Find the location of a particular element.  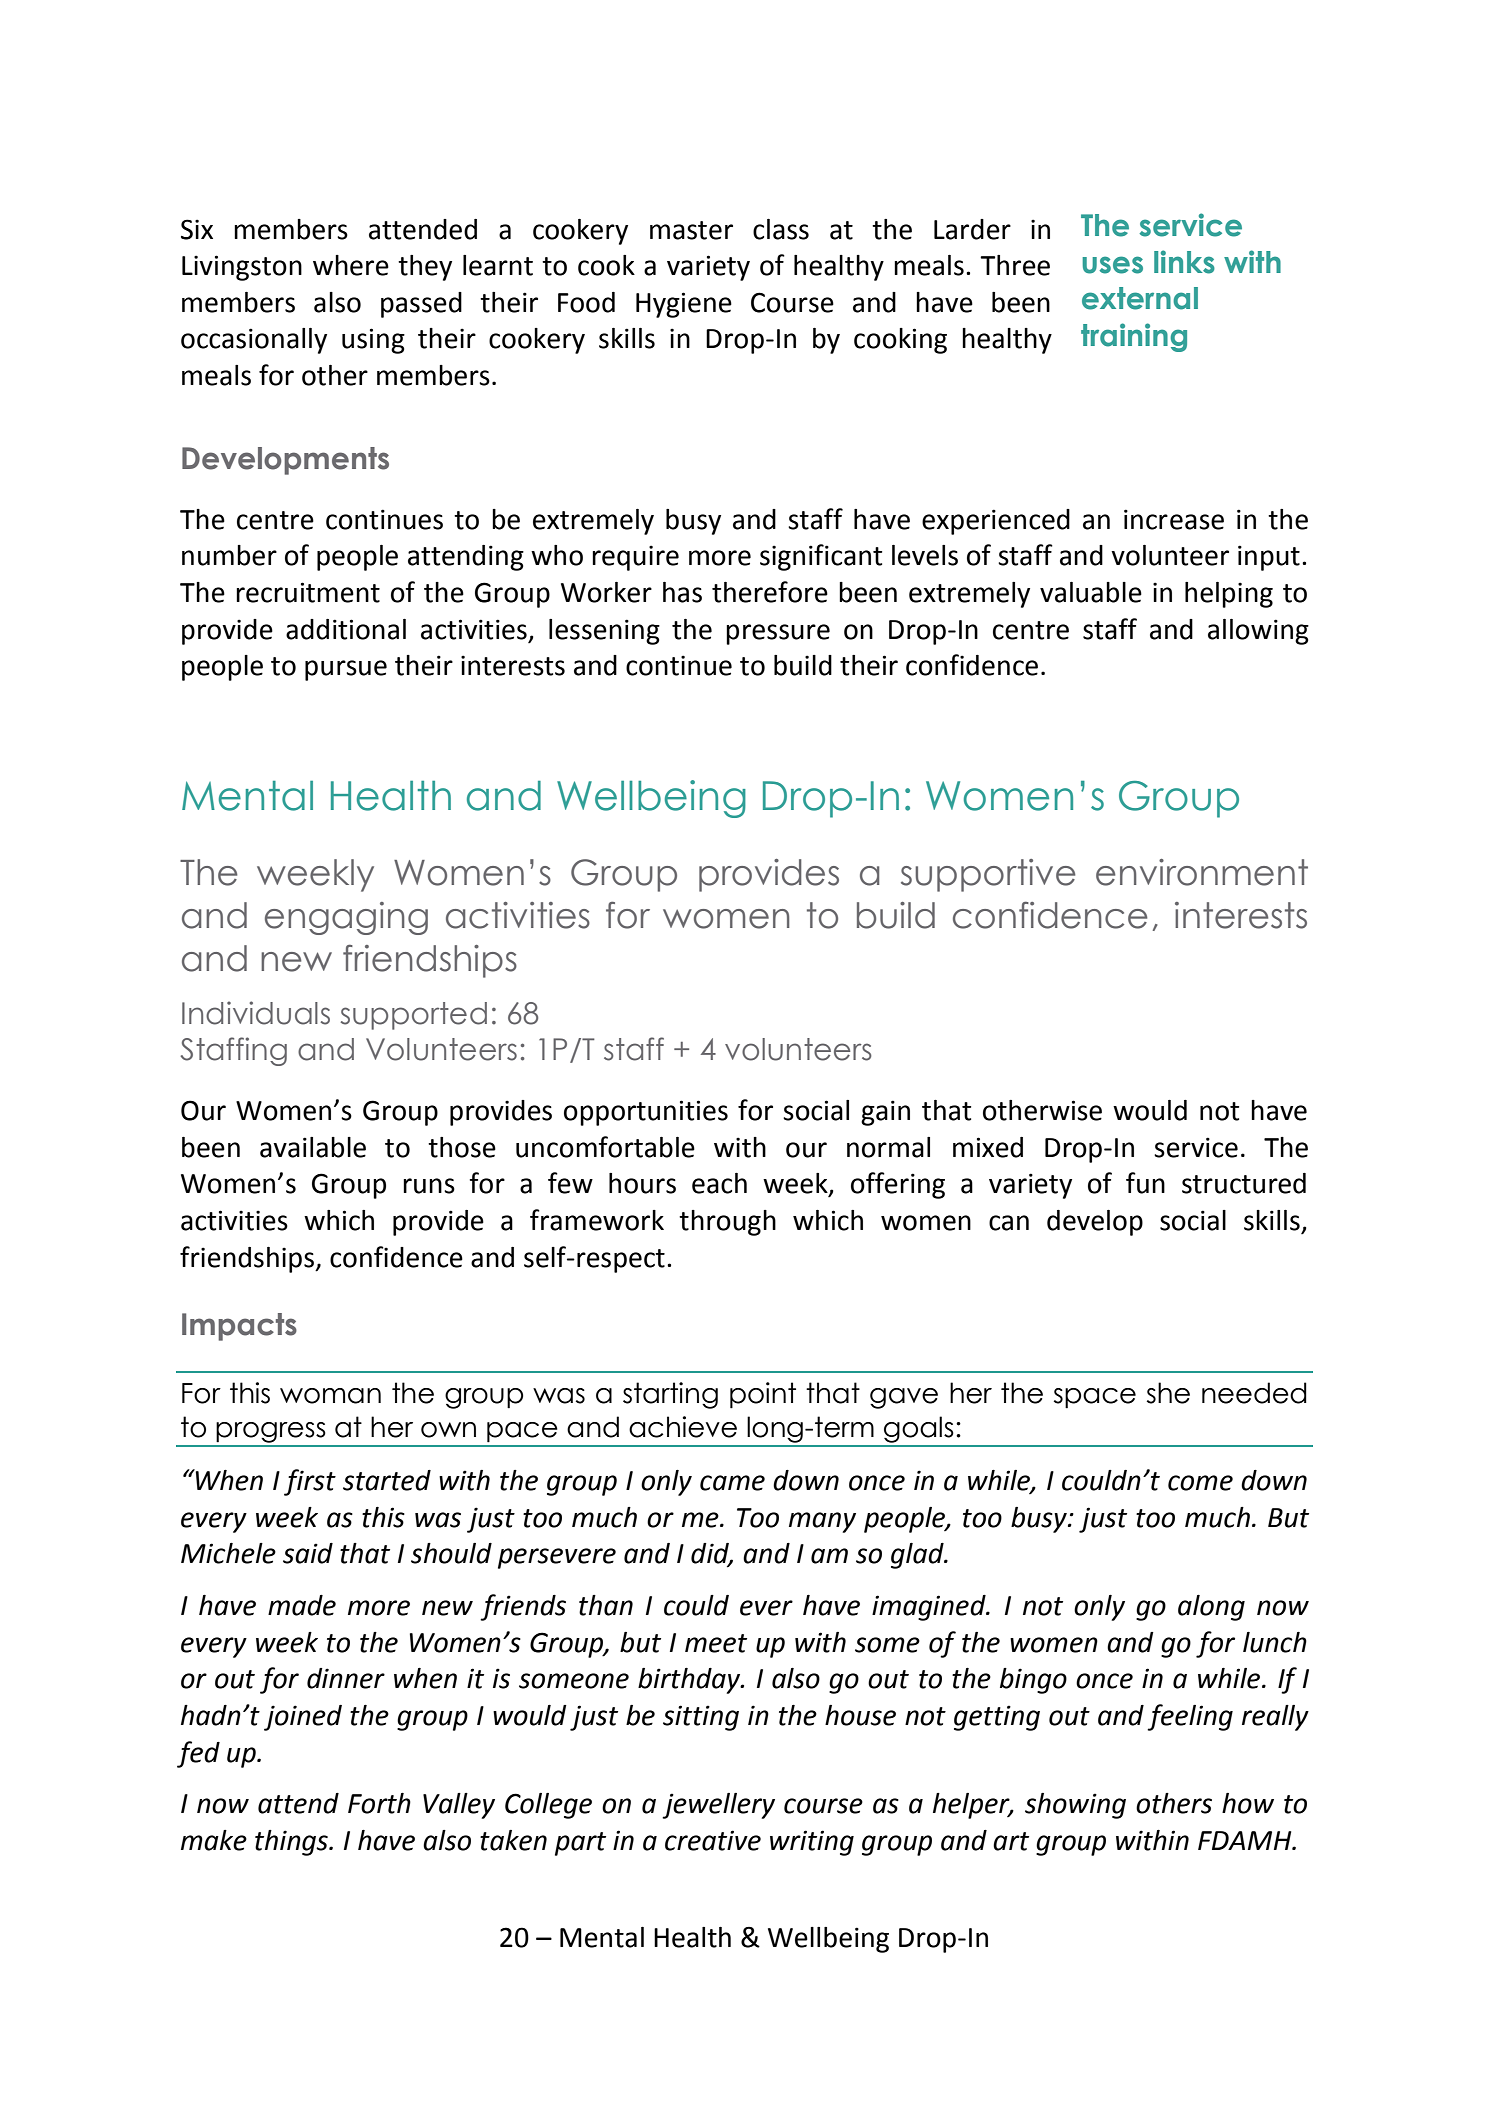

jewellery is located at coordinates (718, 1806).
